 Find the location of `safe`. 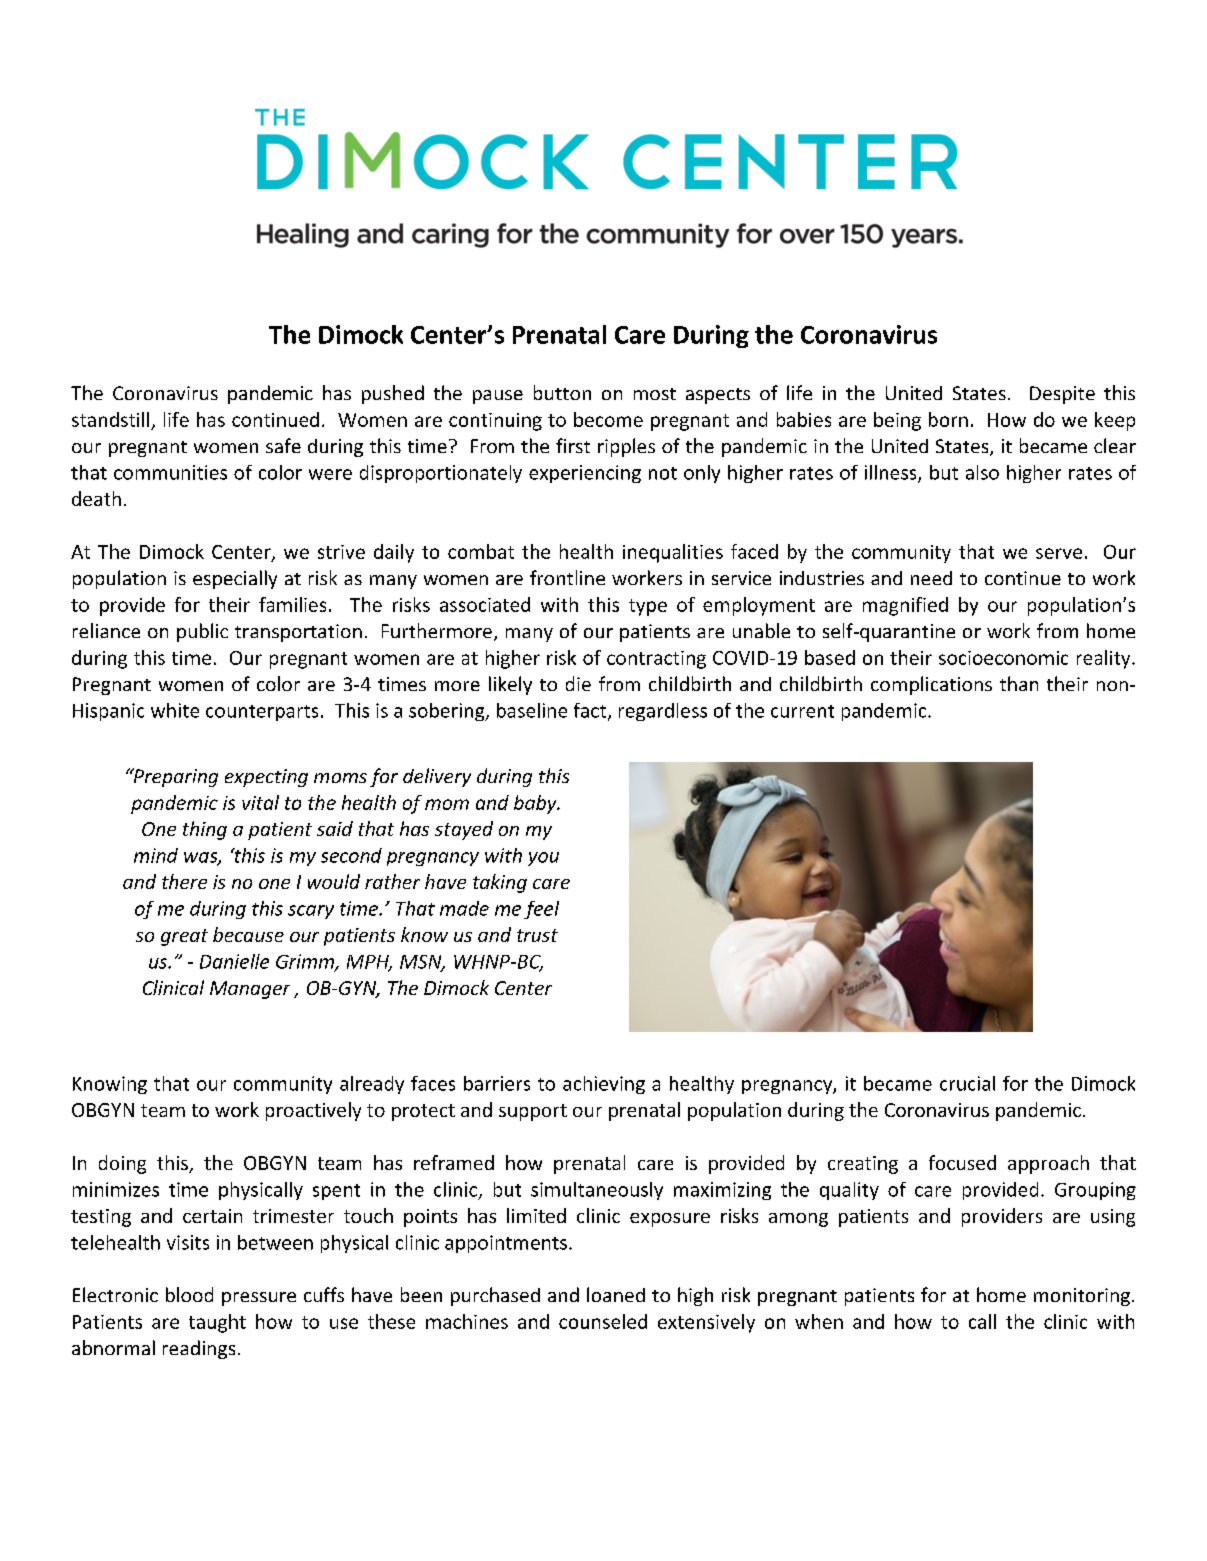

safe is located at coordinates (283, 445).
